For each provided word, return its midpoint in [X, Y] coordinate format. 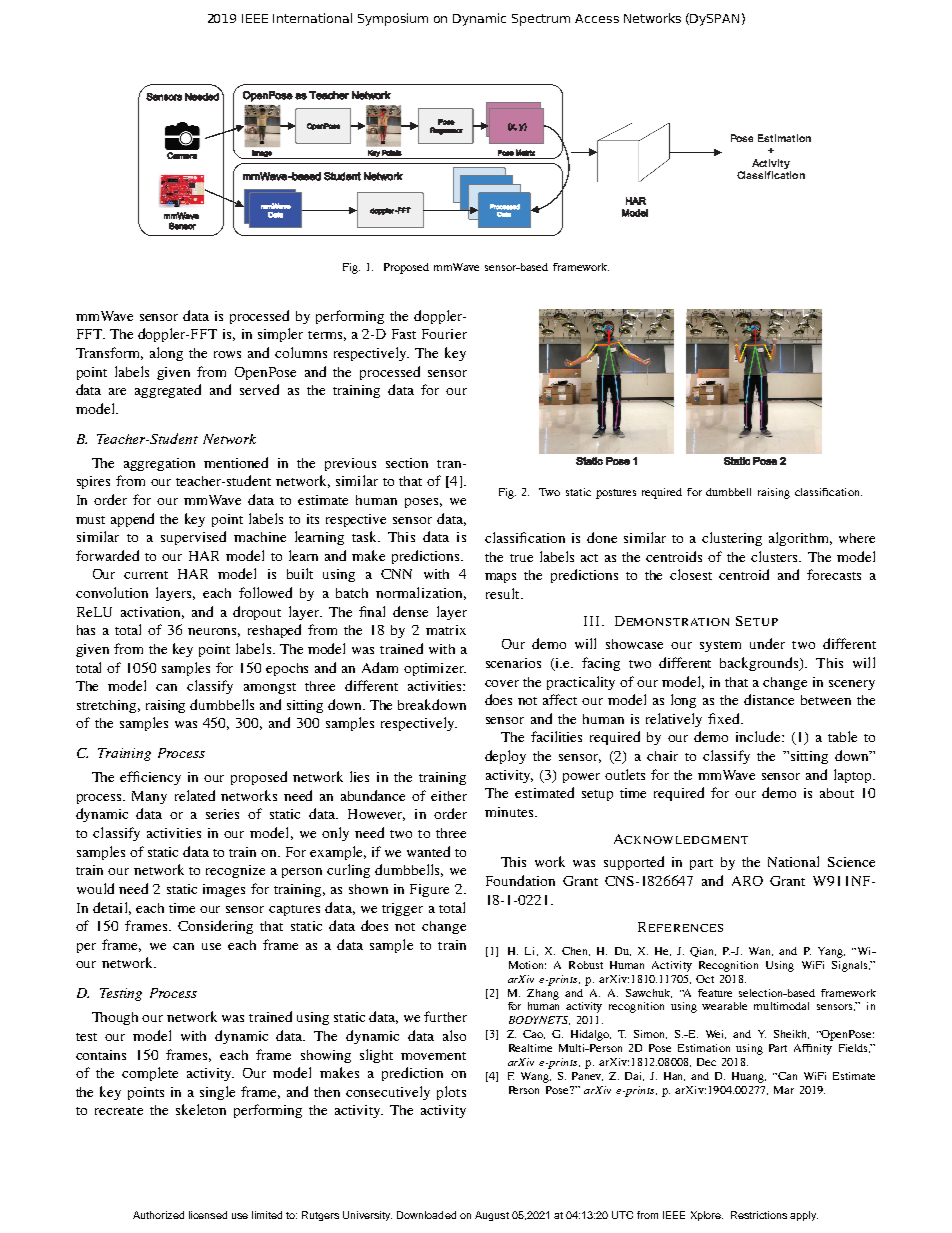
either [449, 796]
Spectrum [541, 20]
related [195, 795]
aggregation [159, 464]
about [837, 793]
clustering [732, 539]
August [492, 1216]
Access [597, 18]
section [407, 463]
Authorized [158, 1215]
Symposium [393, 19]
